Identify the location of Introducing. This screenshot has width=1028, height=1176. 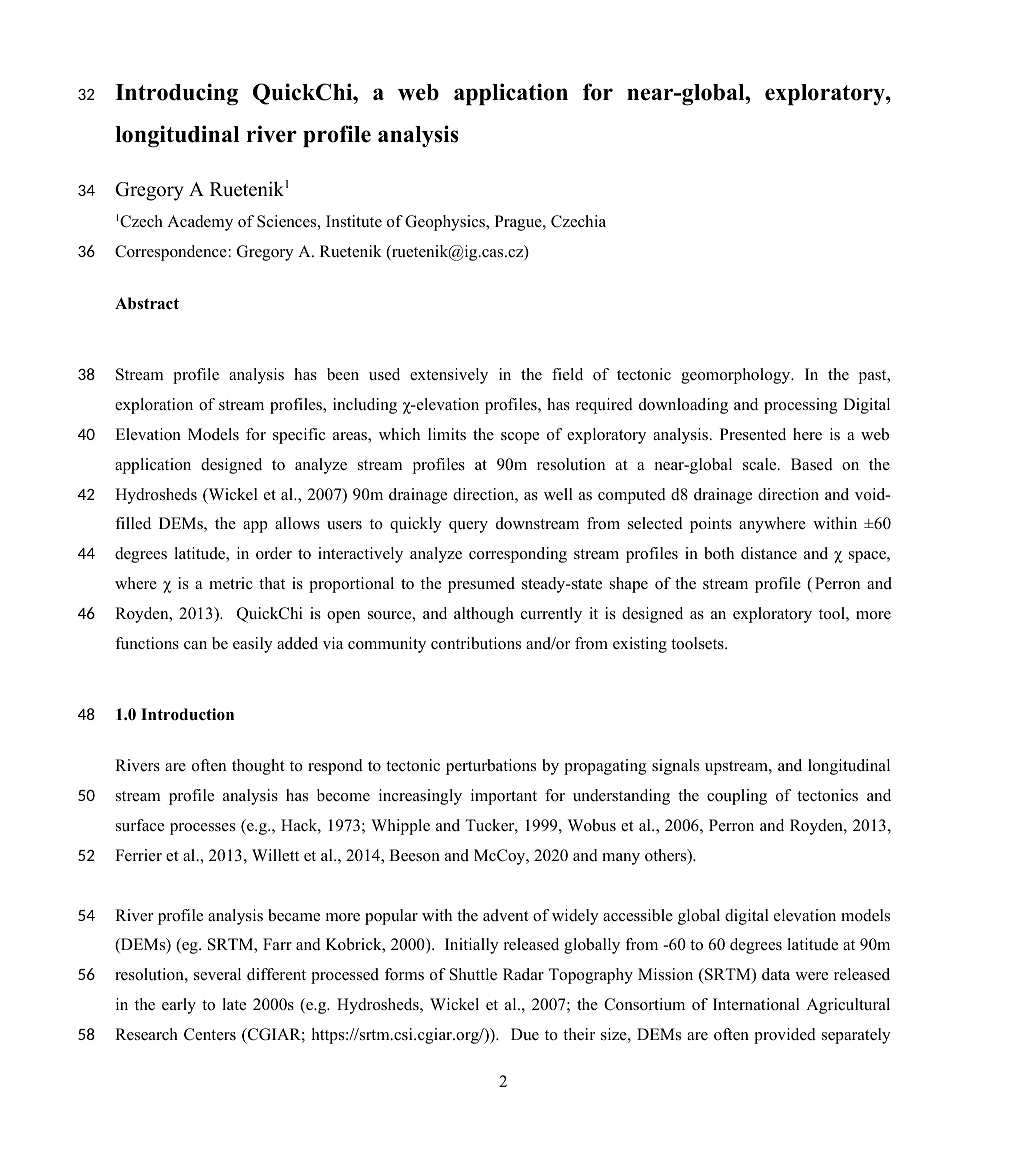
(176, 94).
